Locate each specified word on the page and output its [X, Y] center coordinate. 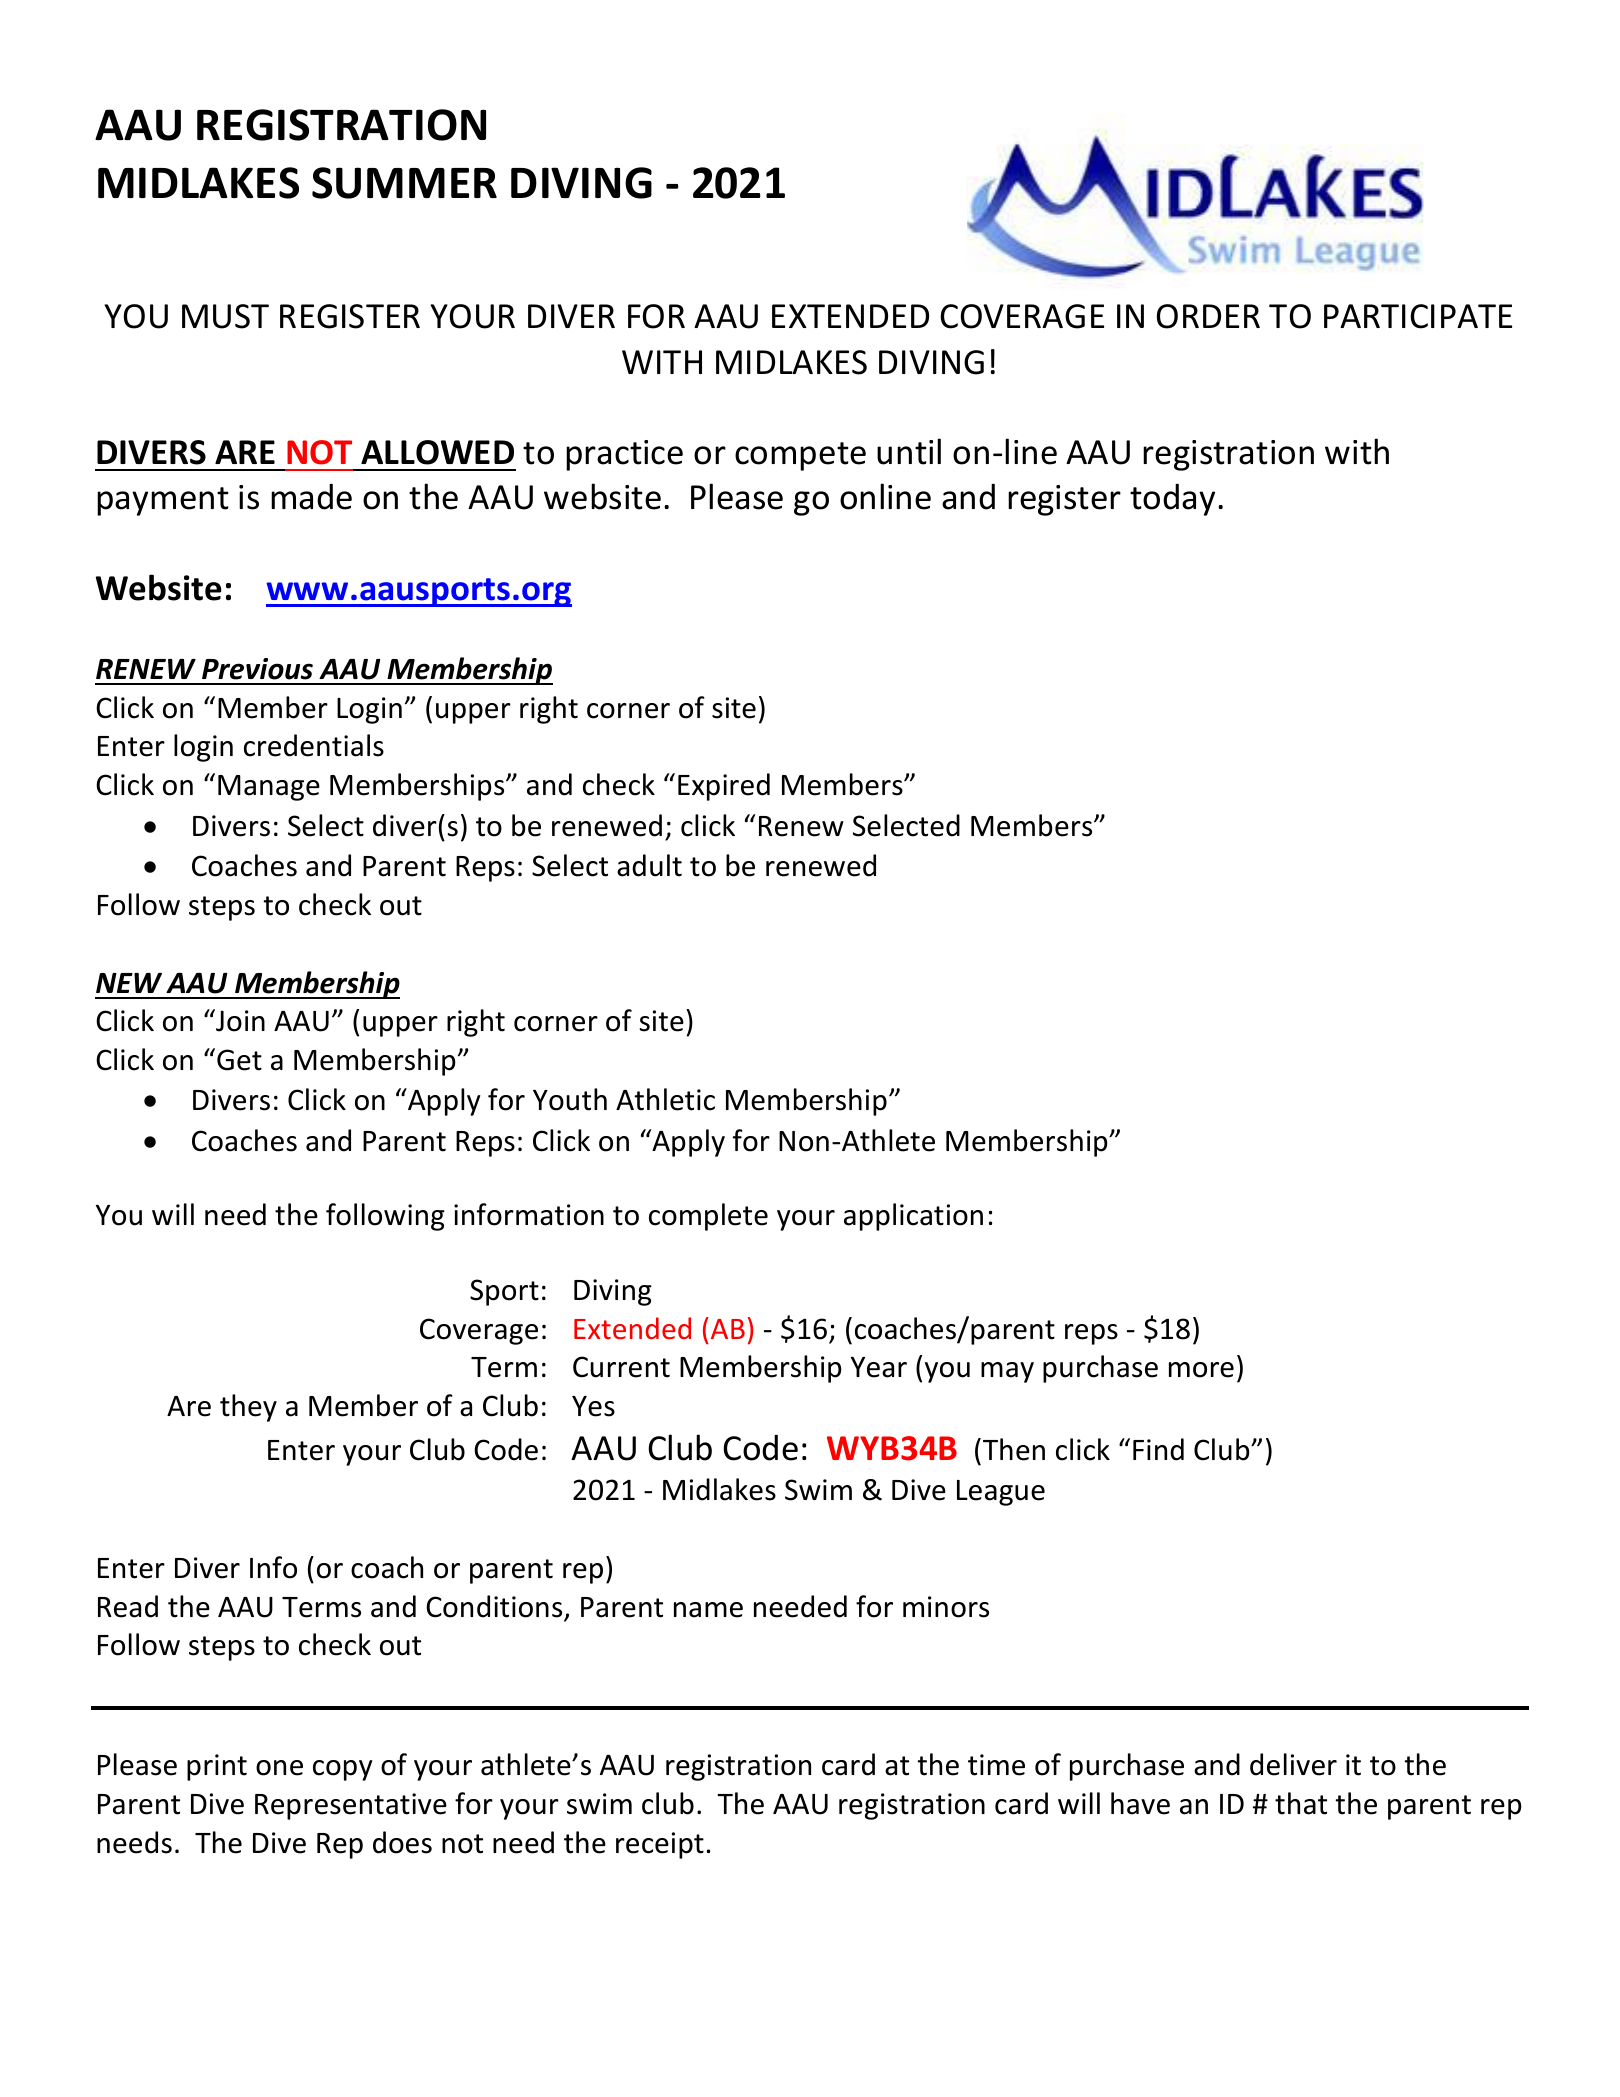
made [311, 496]
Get [239, 1060]
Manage [269, 788]
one [279, 1768]
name [708, 1610]
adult [649, 865]
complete [708, 1217]
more [1201, 1370]
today [1172, 499]
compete [800, 456]
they [248, 1408]
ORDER [1208, 316]
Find [1158, 1449]
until [909, 451]
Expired [724, 787]
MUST [225, 316]
